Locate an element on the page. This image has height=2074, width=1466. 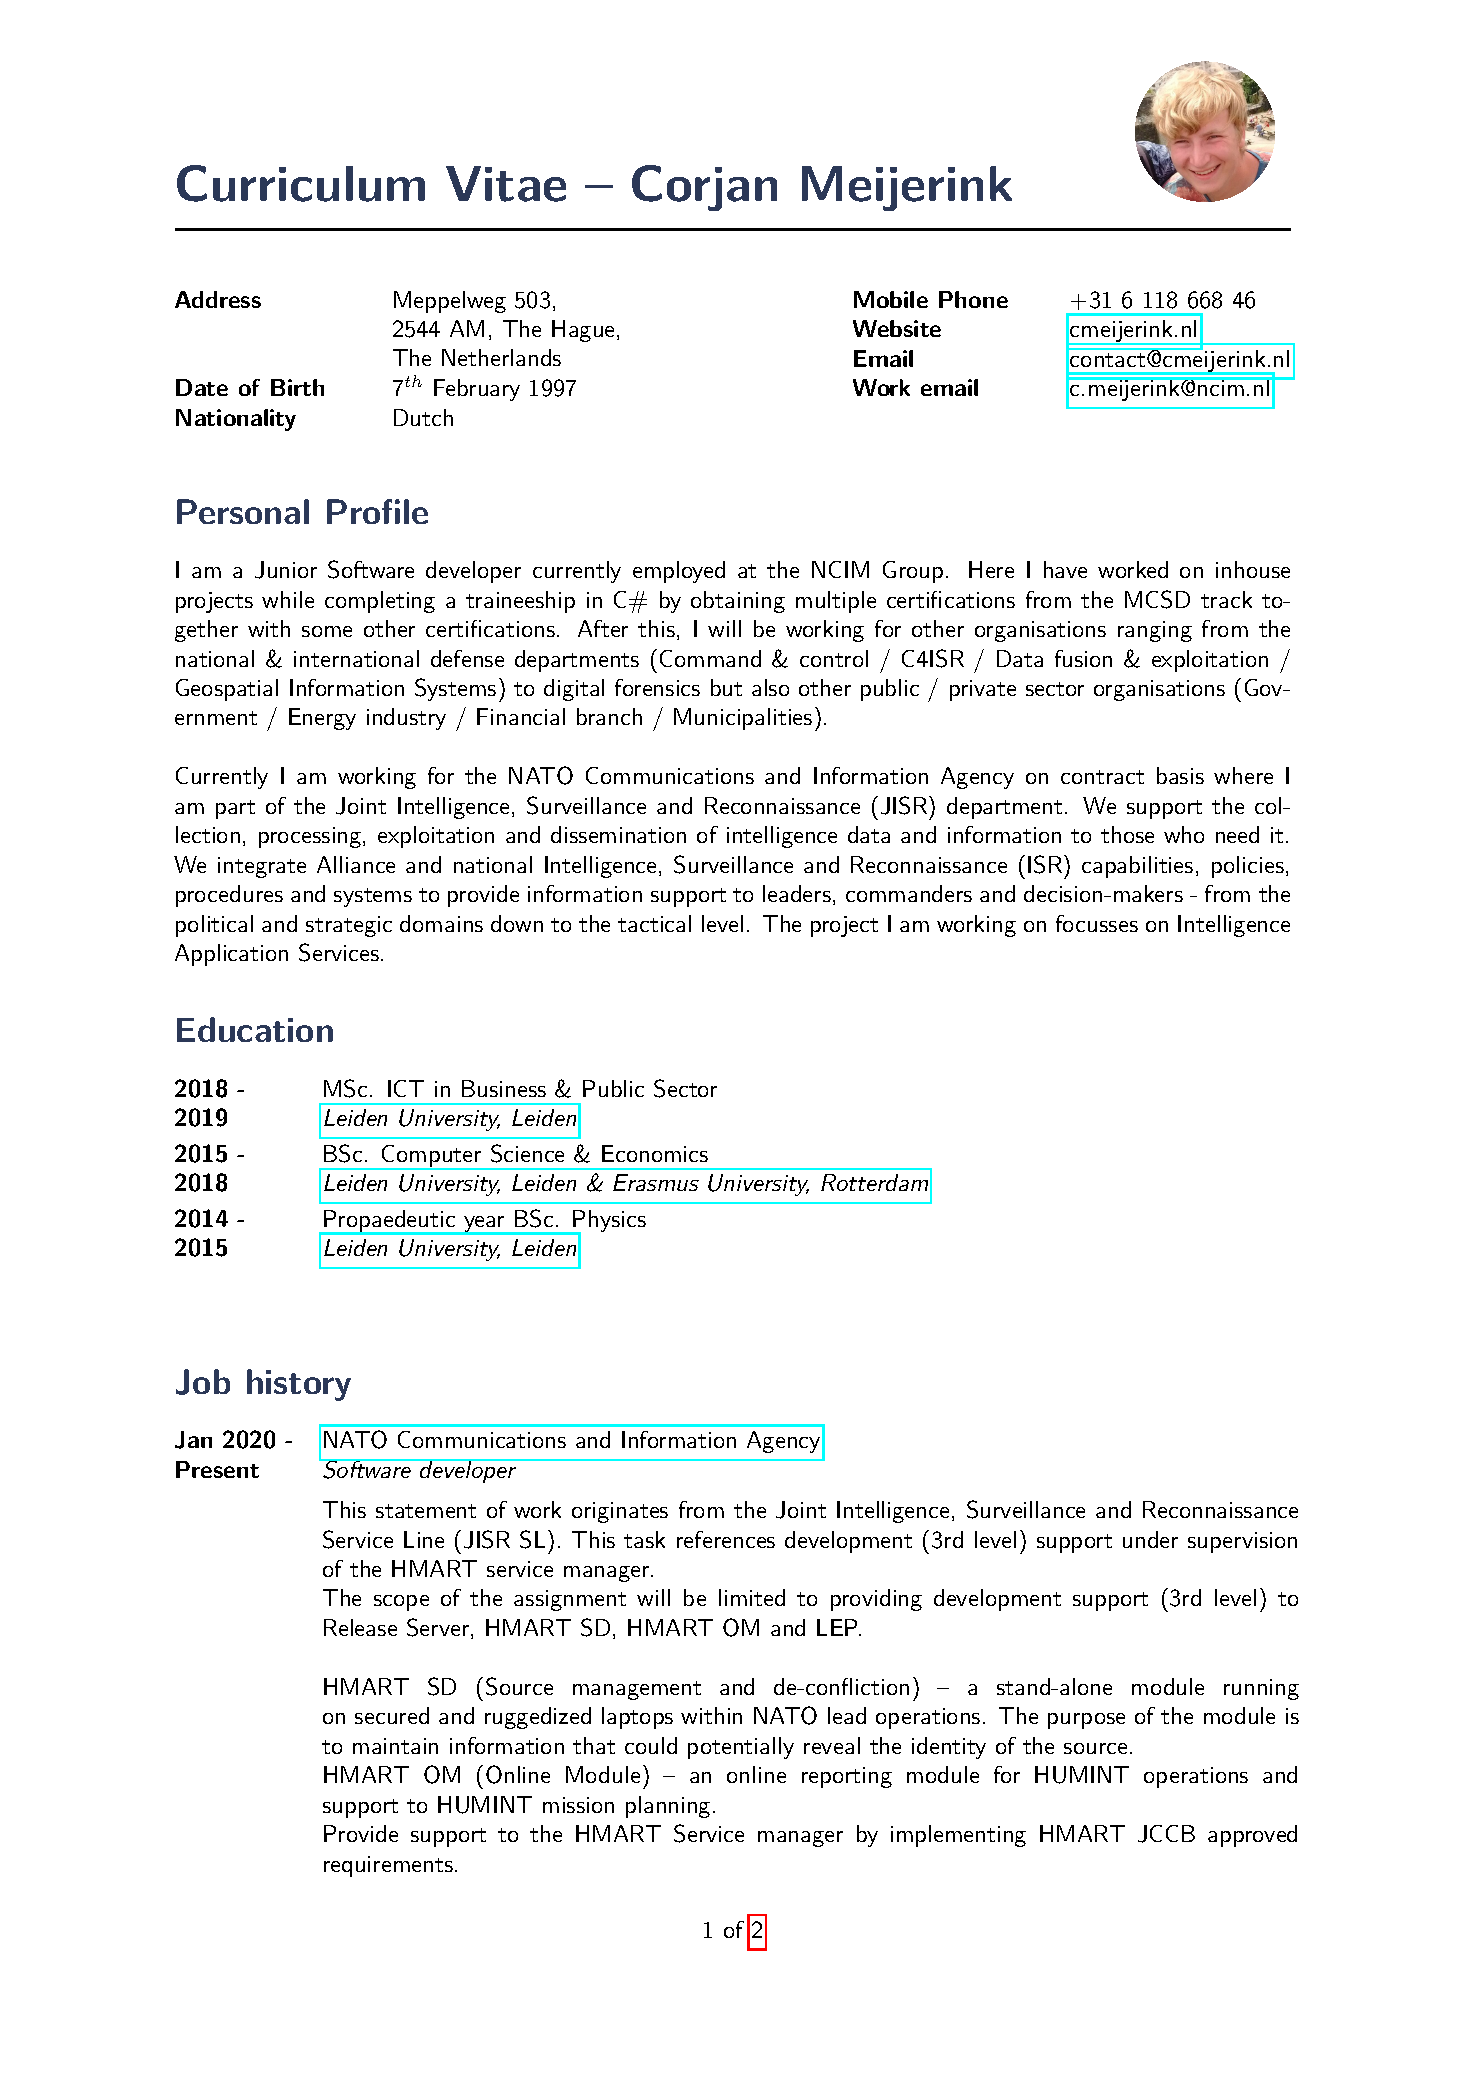
under is located at coordinates (1150, 1539).
